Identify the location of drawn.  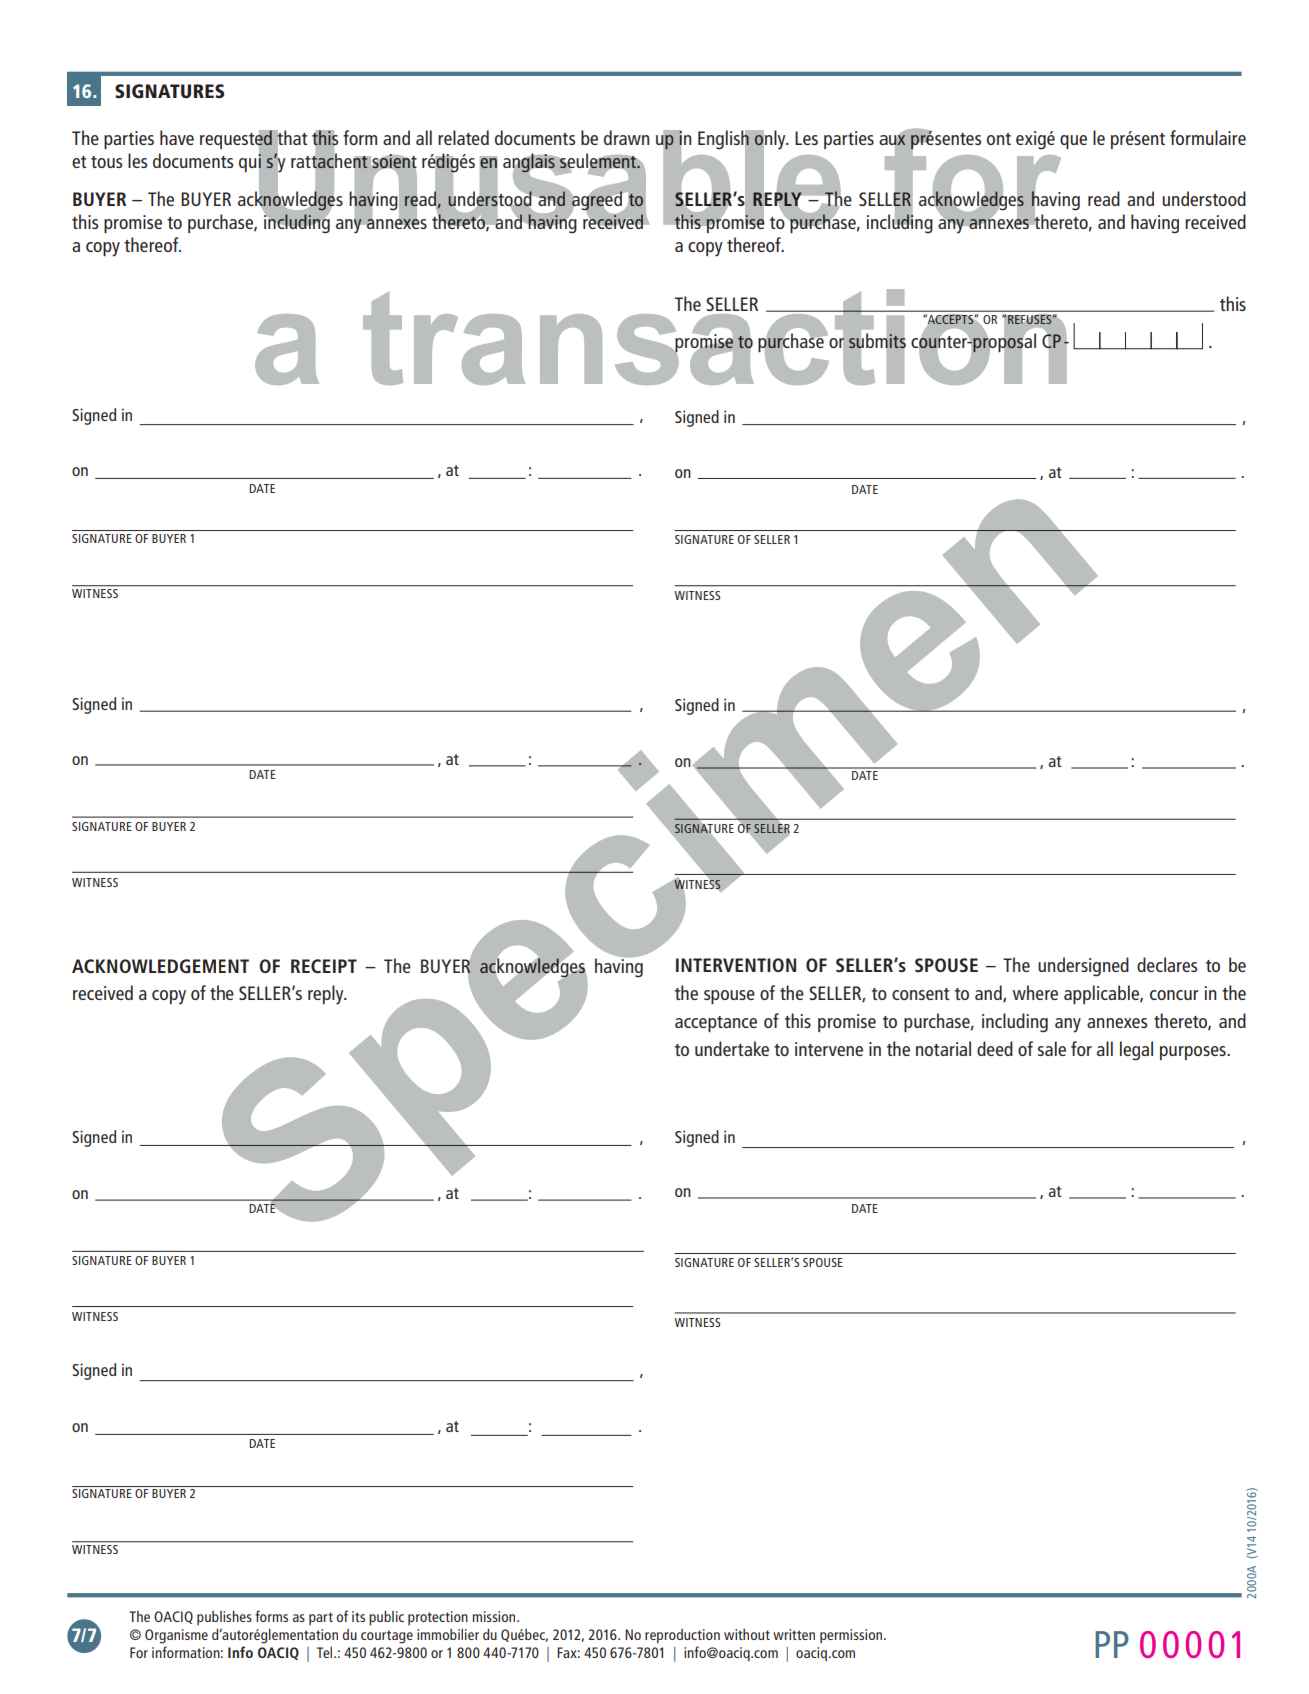
(627, 137).
